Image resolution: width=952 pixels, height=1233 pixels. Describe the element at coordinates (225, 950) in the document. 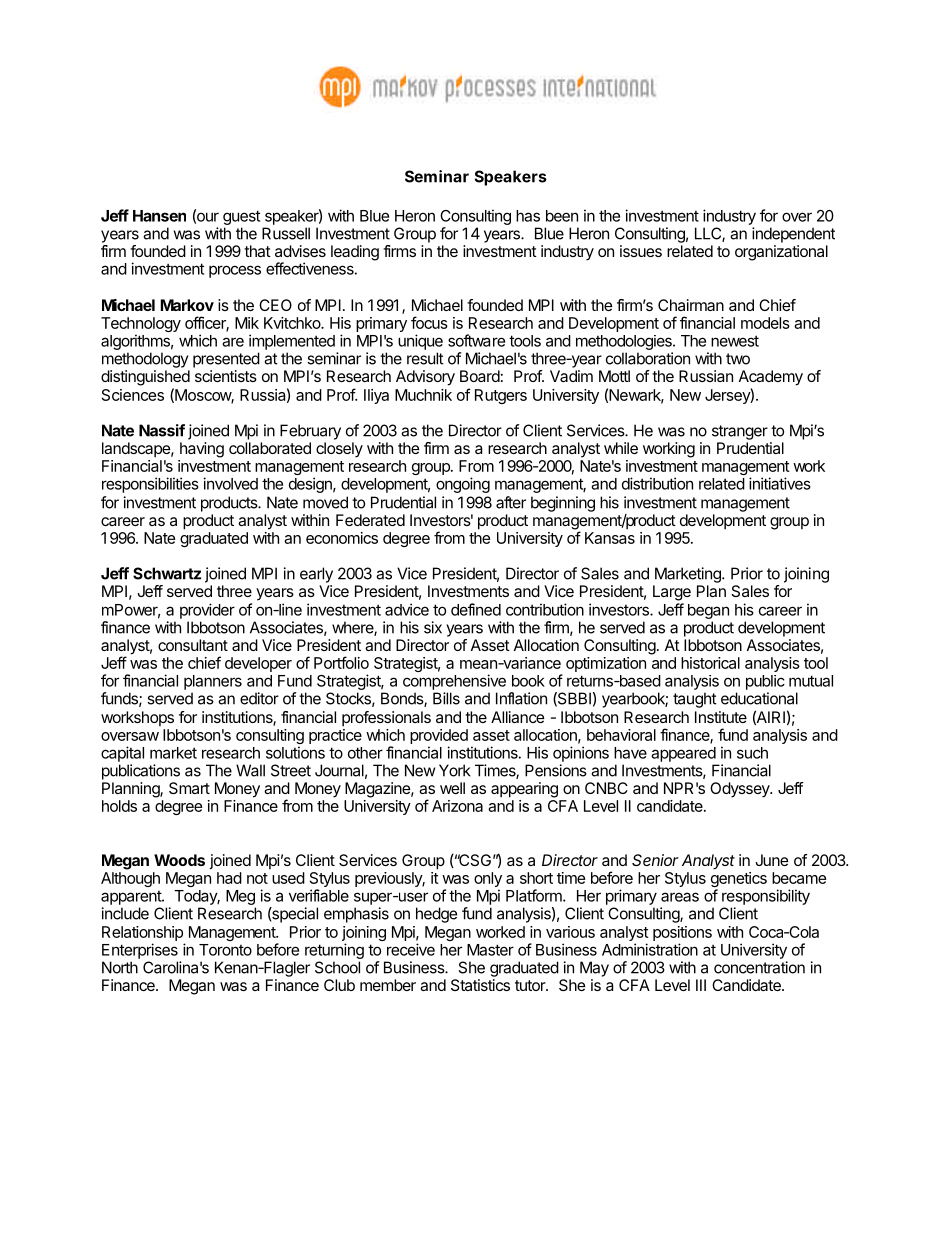

I see `Toronto` at that location.
